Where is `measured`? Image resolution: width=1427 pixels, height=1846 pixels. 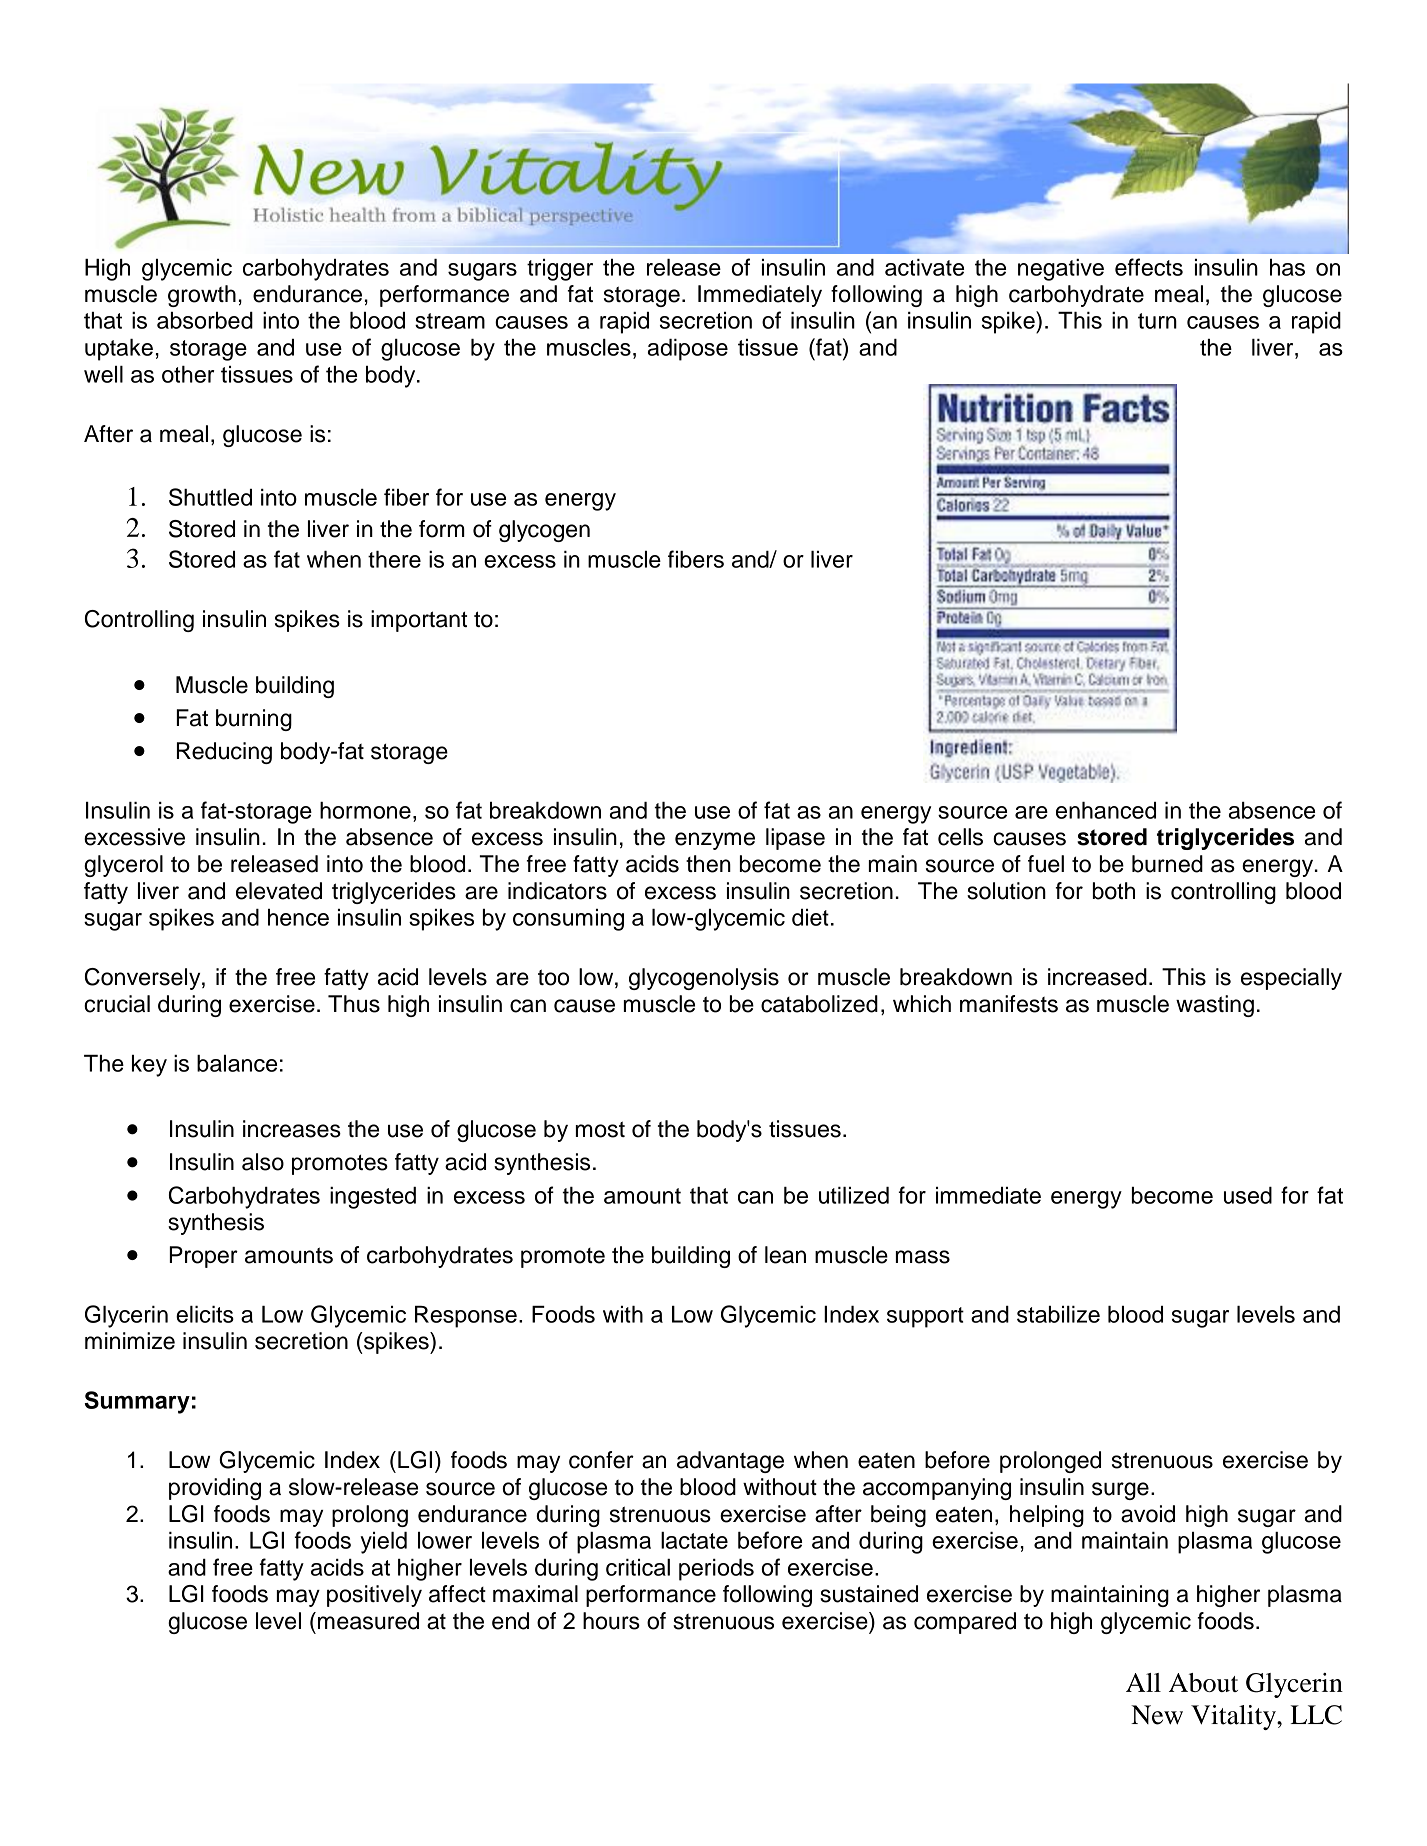
measured is located at coordinates (368, 1621).
